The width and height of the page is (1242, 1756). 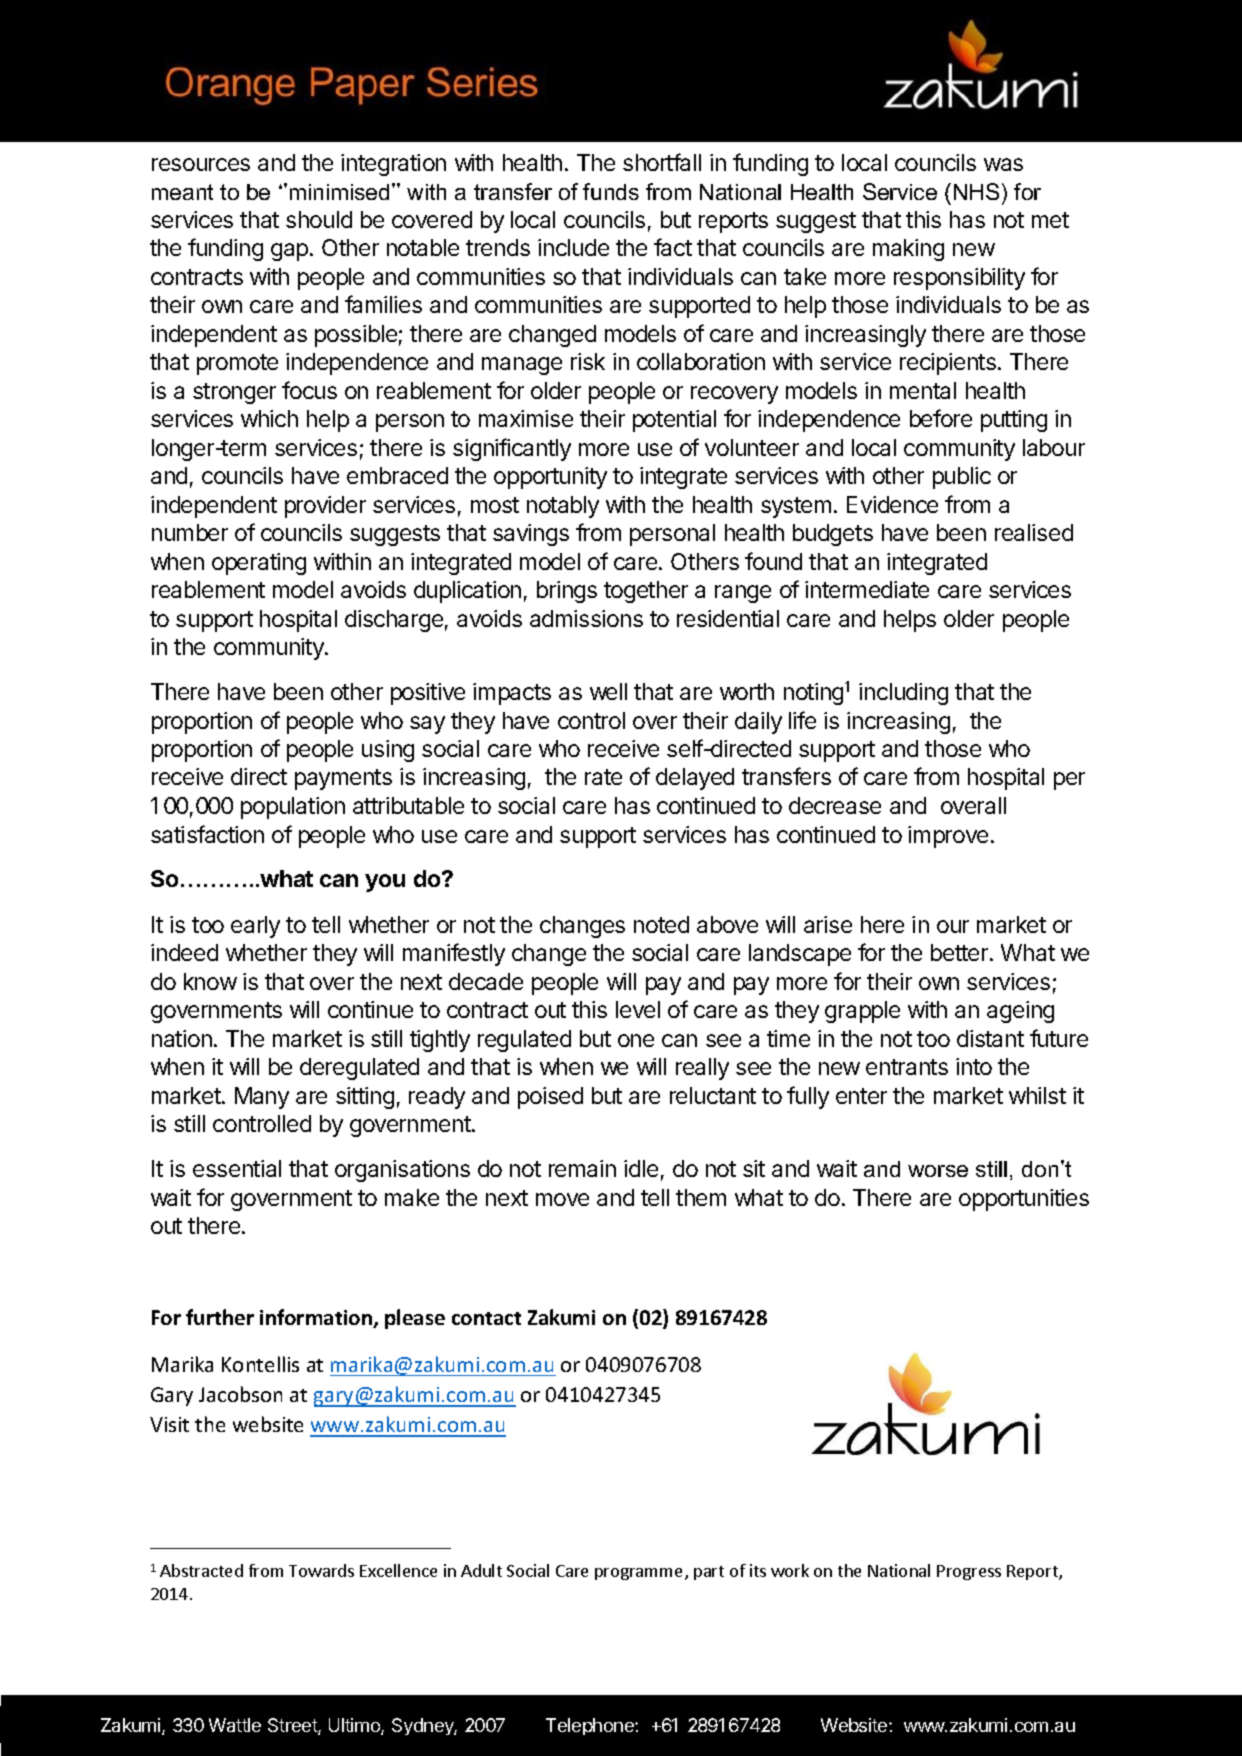 What do you see at coordinates (661, 924) in the page?
I see `noted` at bounding box center [661, 924].
